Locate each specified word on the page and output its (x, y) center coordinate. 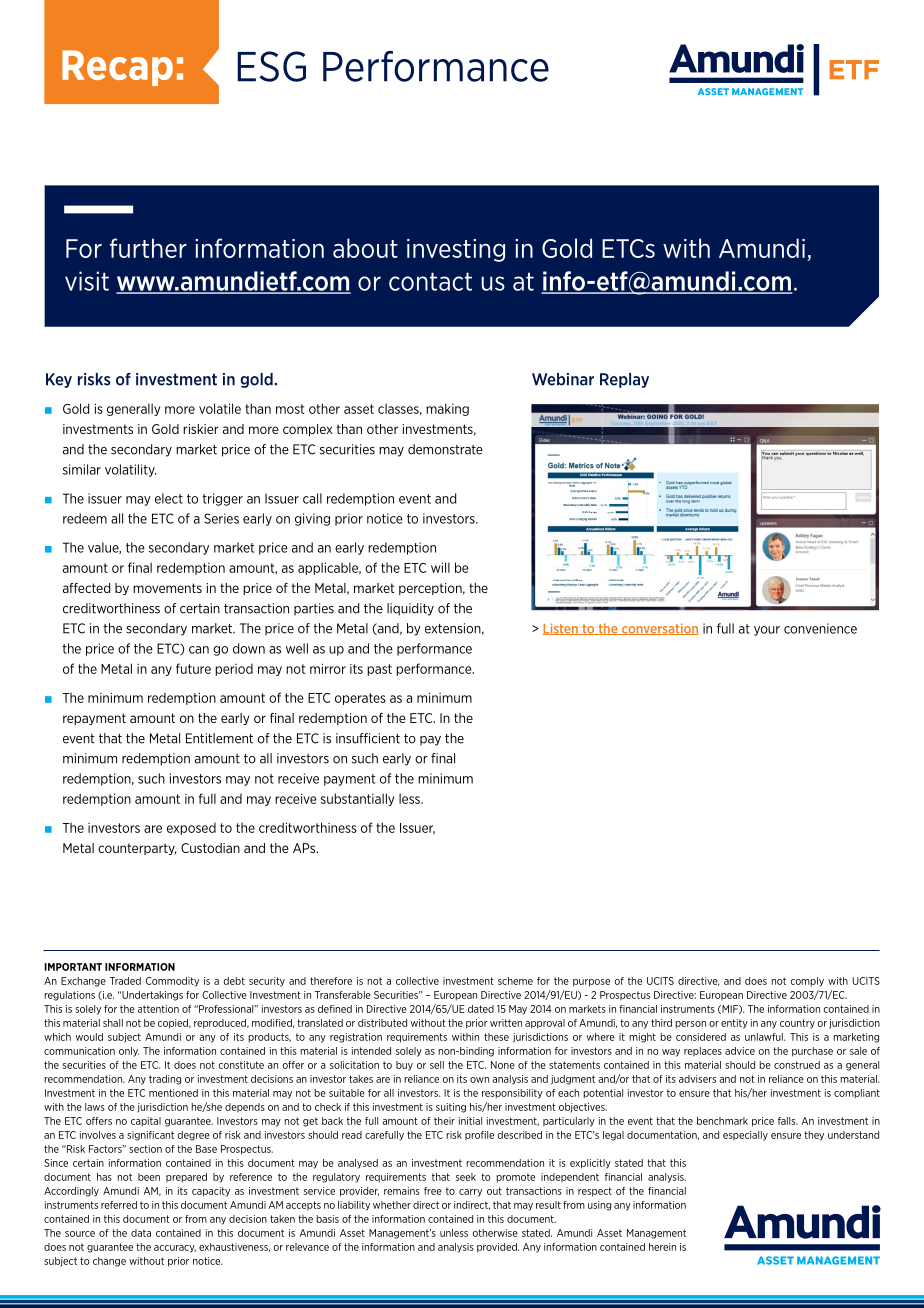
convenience (820, 628)
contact (430, 281)
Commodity (172, 982)
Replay (624, 380)
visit (87, 281)
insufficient (368, 738)
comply (807, 982)
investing (456, 250)
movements (167, 588)
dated (481, 1009)
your (767, 631)
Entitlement (219, 738)
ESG (271, 66)
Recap (117, 68)
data (141, 1233)
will (440, 567)
